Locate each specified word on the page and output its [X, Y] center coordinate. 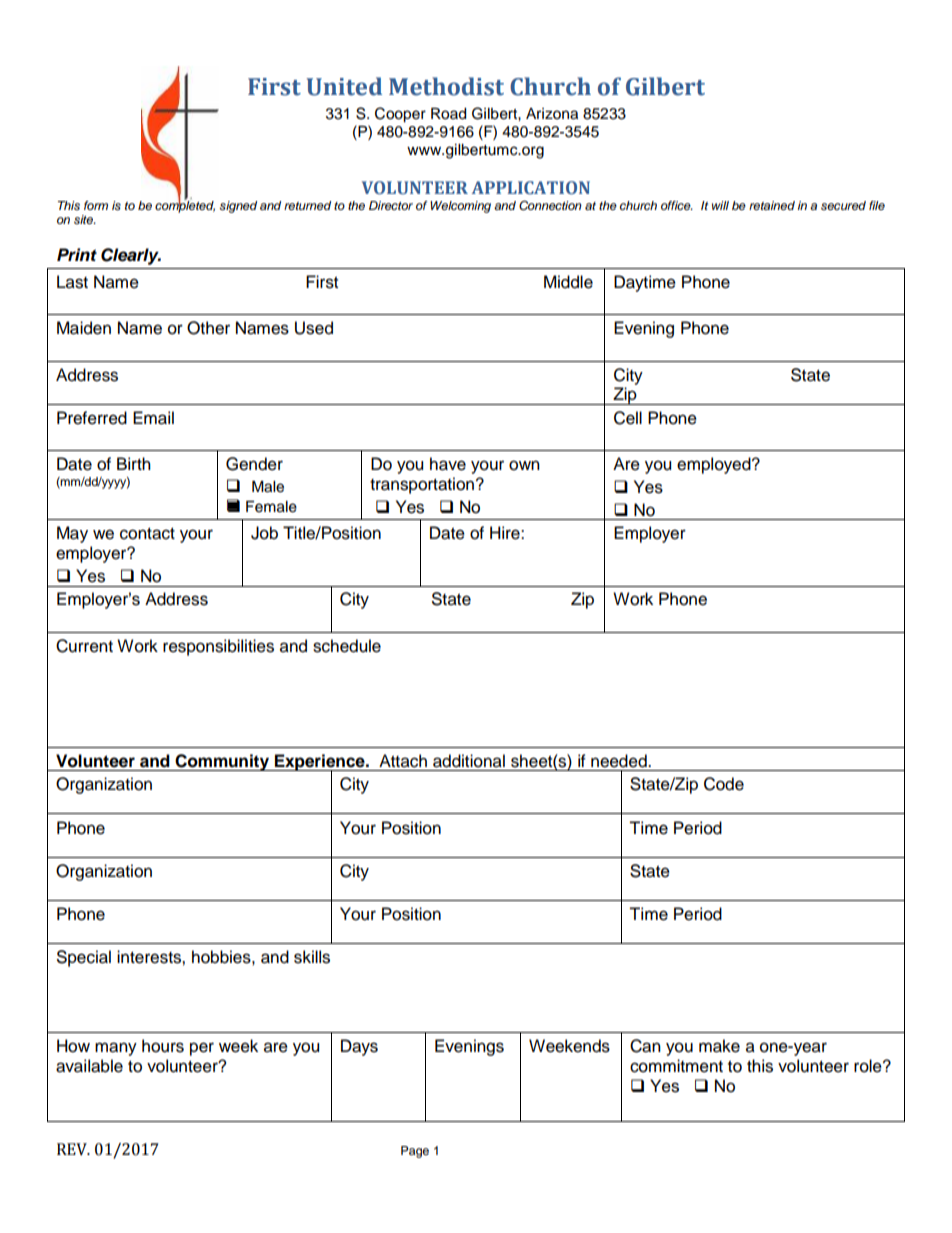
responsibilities [218, 647]
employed [715, 465]
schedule [347, 646]
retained [772, 205]
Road [448, 114]
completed [185, 205]
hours [163, 1046]
